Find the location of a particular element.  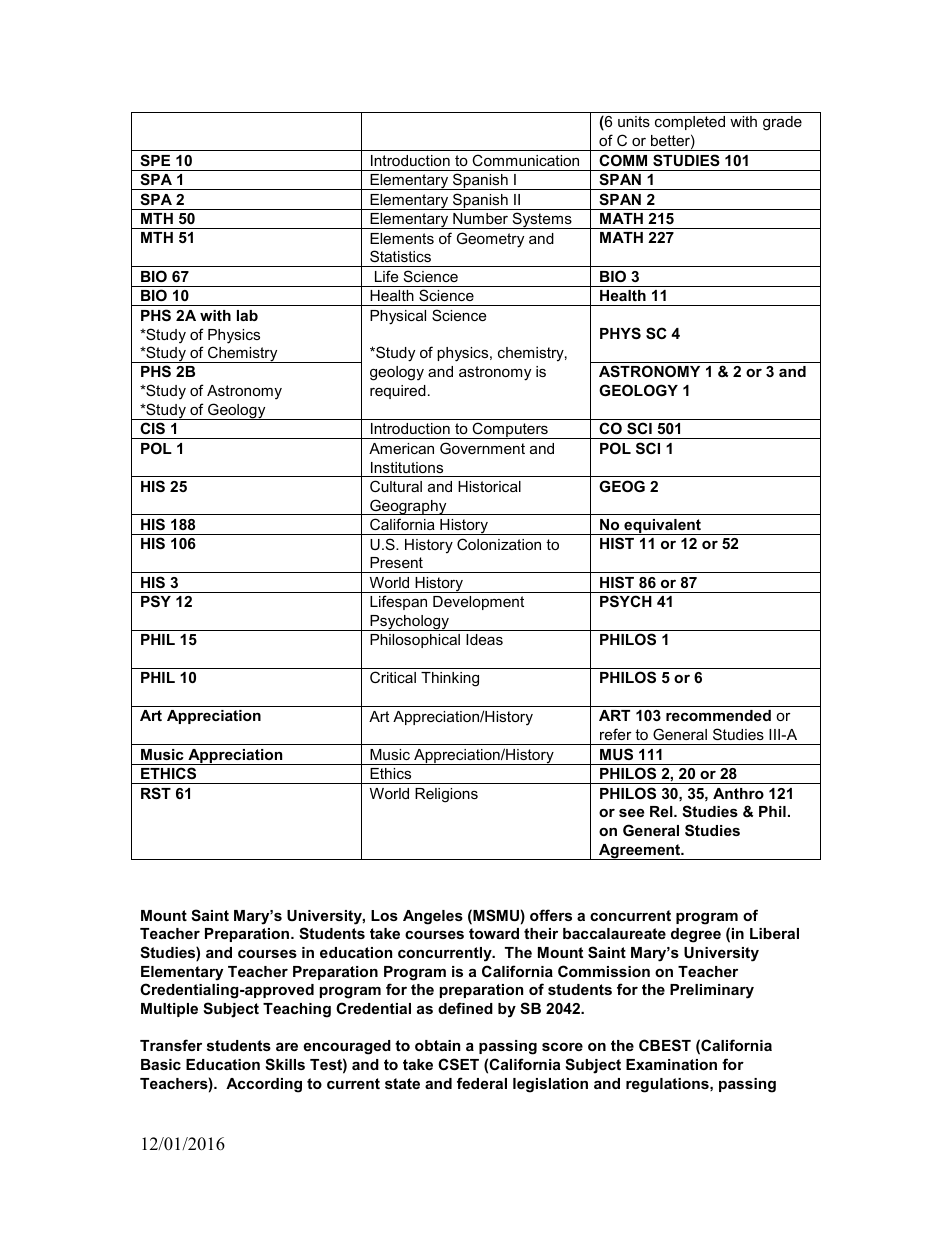

required is located at coordinates (398, 392).
